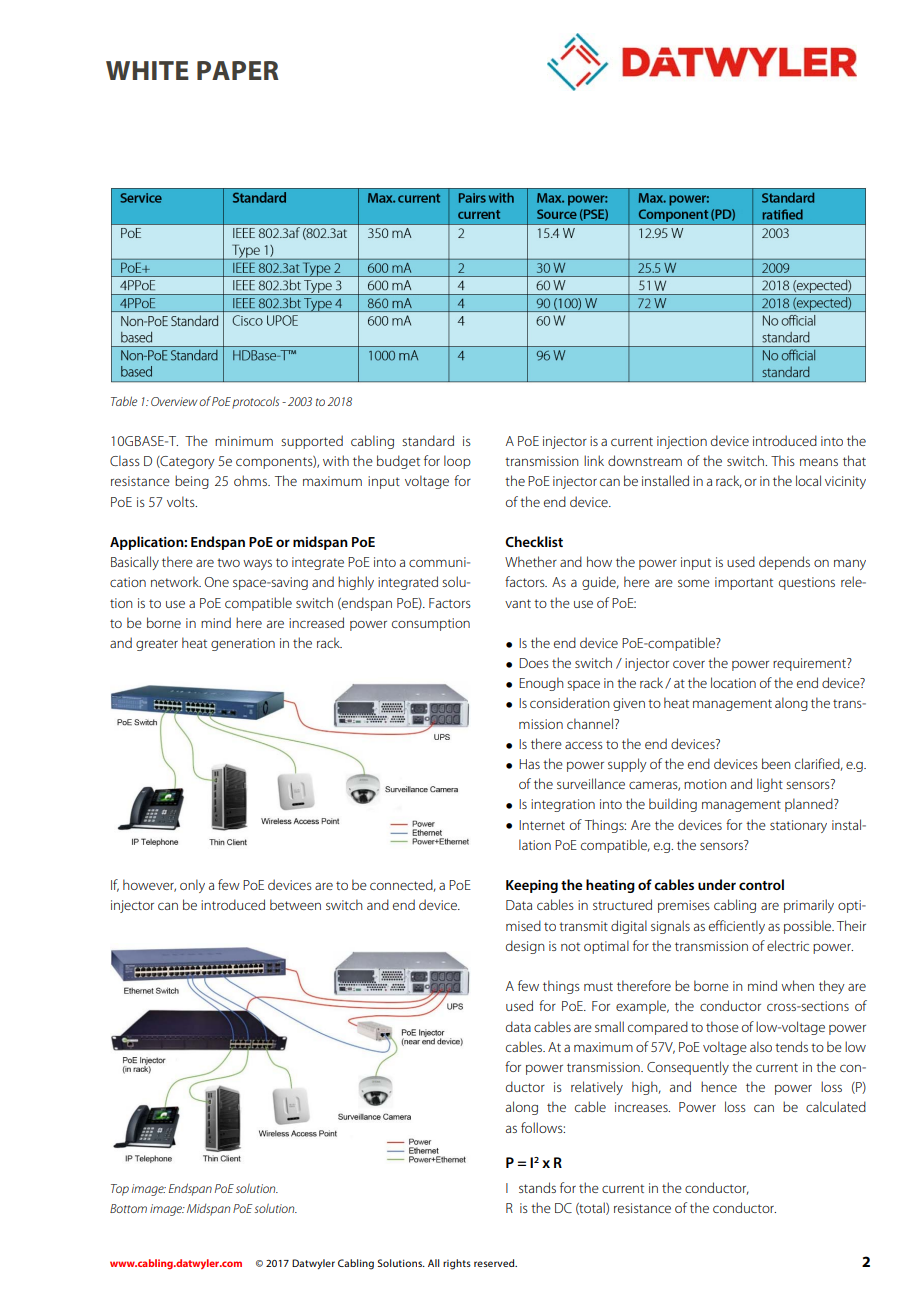 Image resolution: width=924 pixels, height=1308 pixels. What do you see at coordinates (531, 561) in the screenshot?
I see `Whether` at bounding box center [531, 561].
